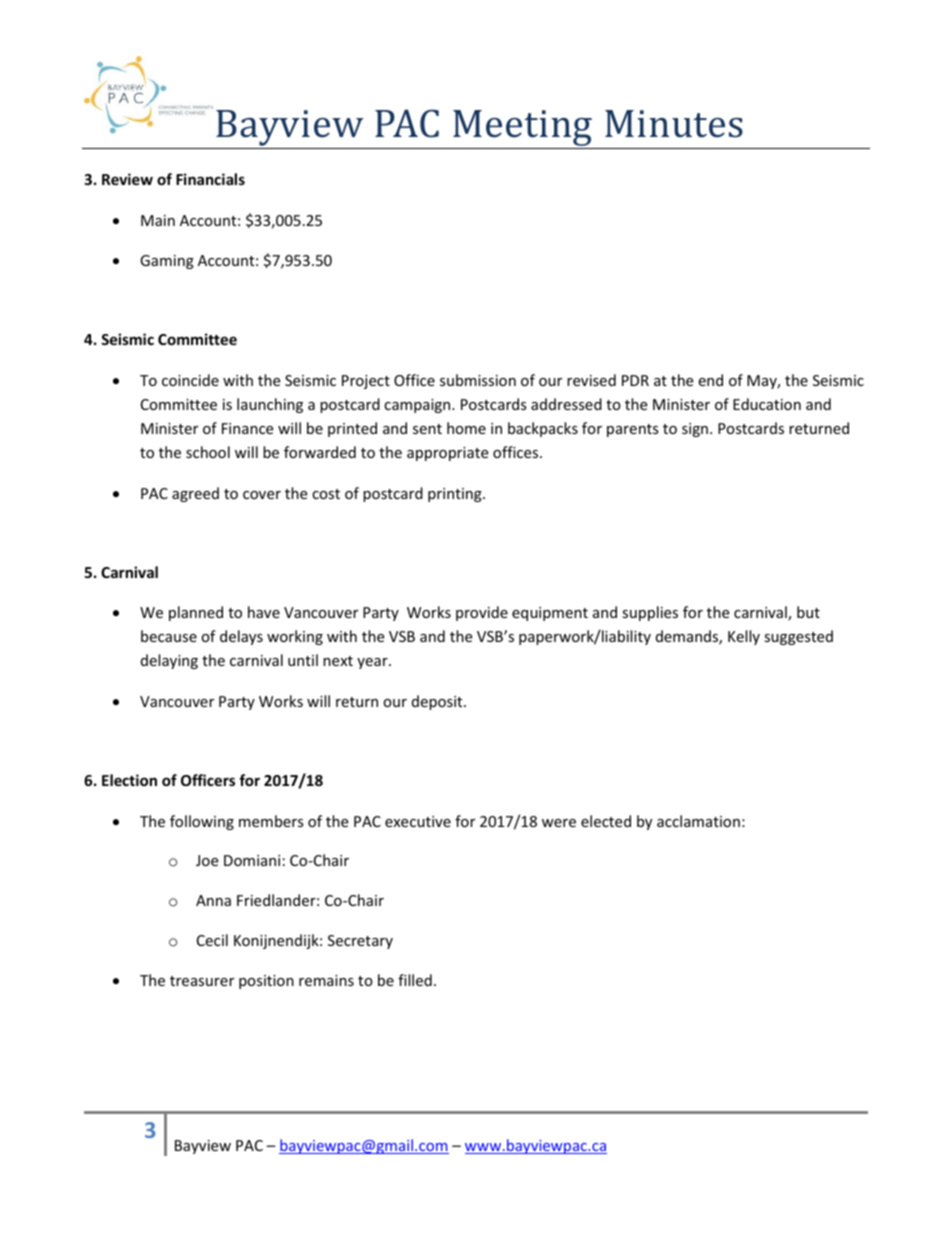 The image size is (952, 1233). I want to click on submission, so click(478, 380).
